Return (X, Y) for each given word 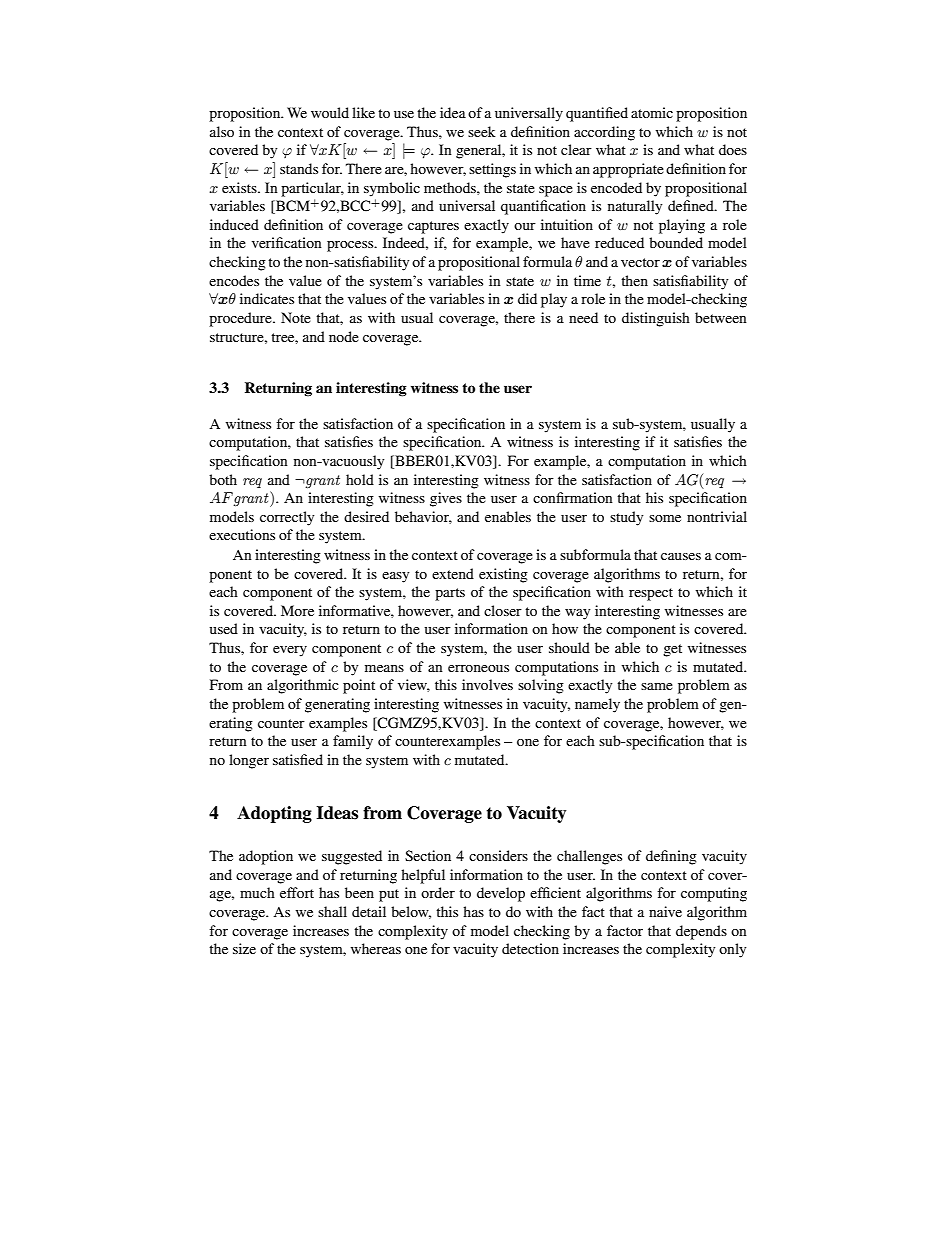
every (290, 651)
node (344, 336)
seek (482, 131)
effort (297, 892)
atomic (652, 112)
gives (446, 499)
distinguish (656, 319)
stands (299, 168)
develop (501, 894)
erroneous (478, 668)
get (672, 650)
